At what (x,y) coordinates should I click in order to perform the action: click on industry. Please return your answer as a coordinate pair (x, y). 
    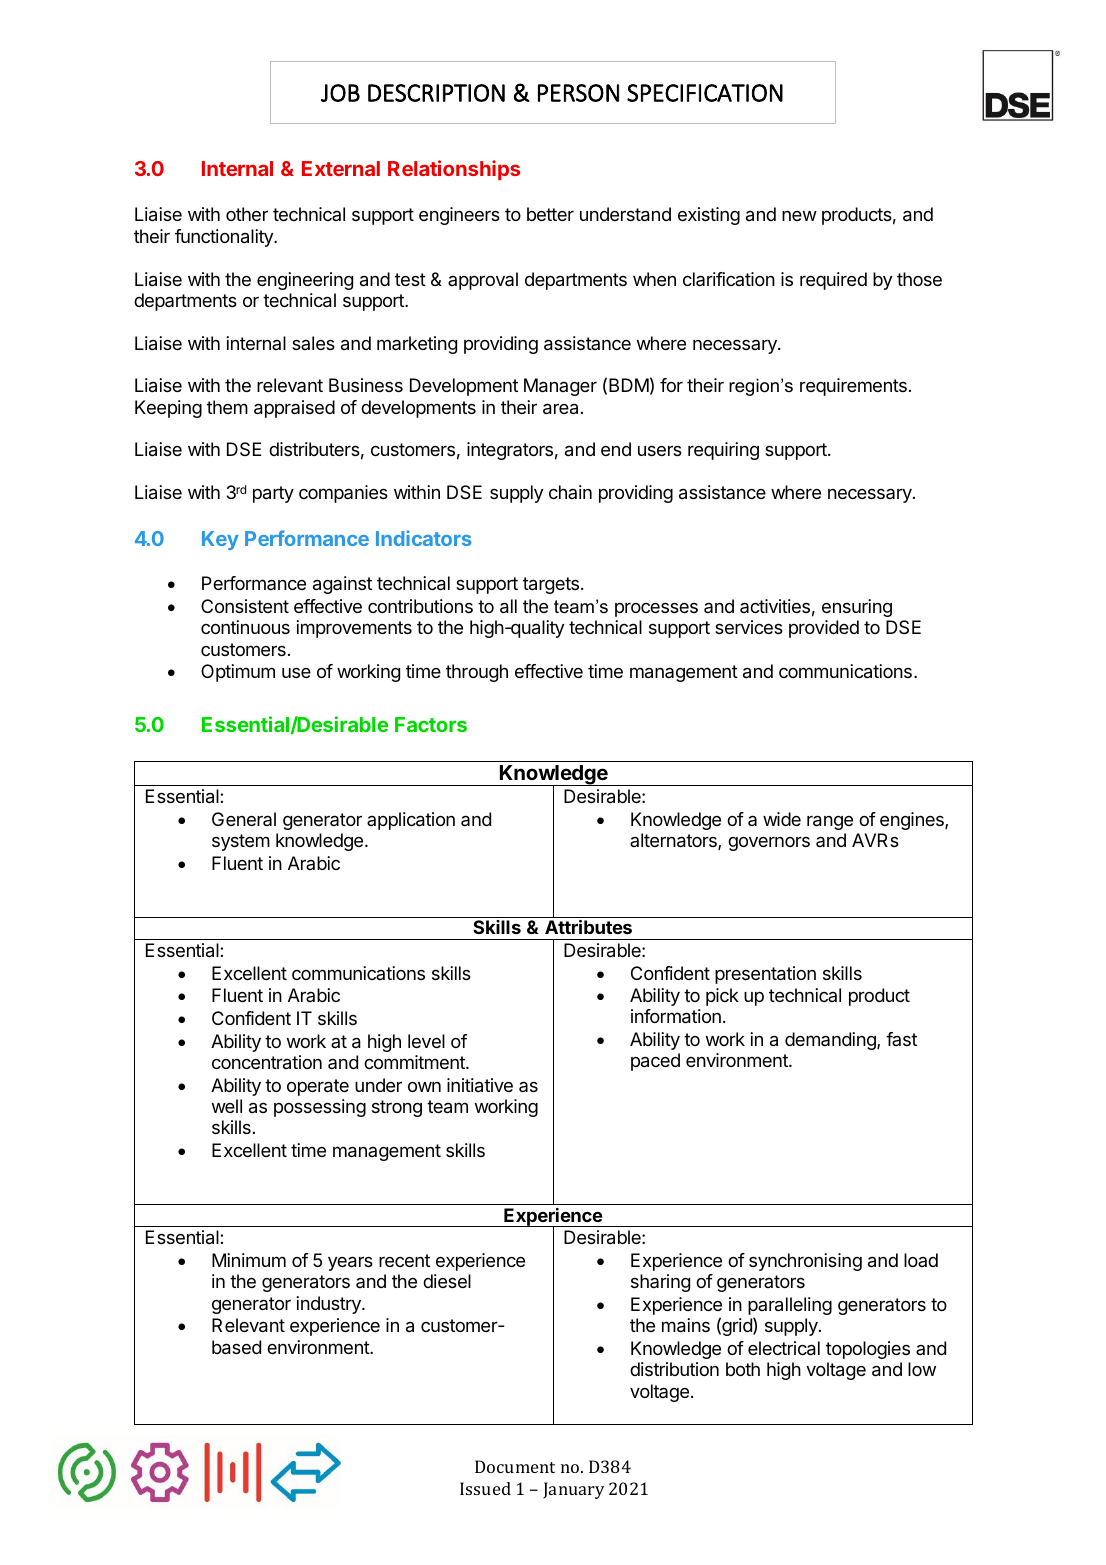
    Looking at the image, I should click on (329, 1305).
